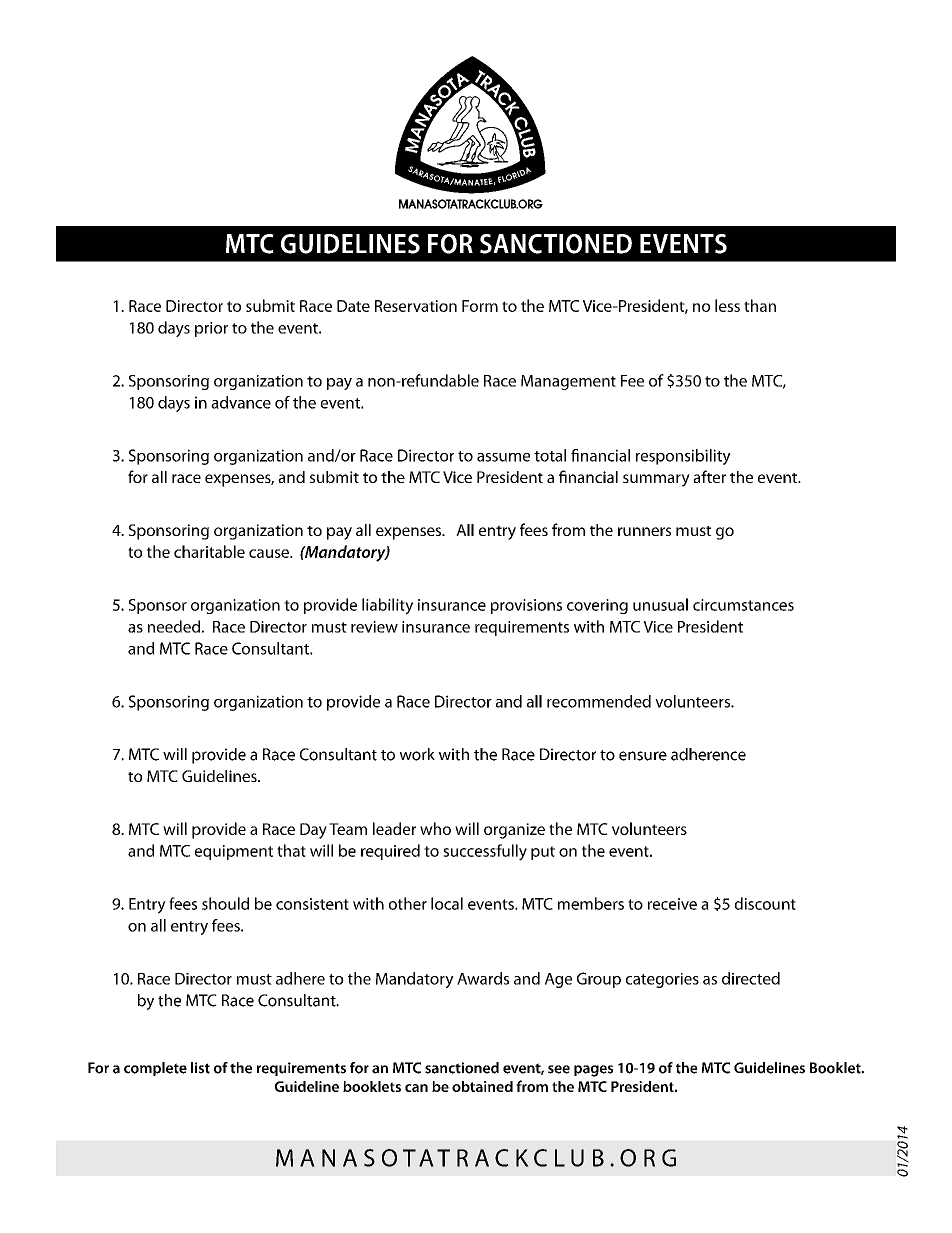  I want to click on less, so click(727, 305).
